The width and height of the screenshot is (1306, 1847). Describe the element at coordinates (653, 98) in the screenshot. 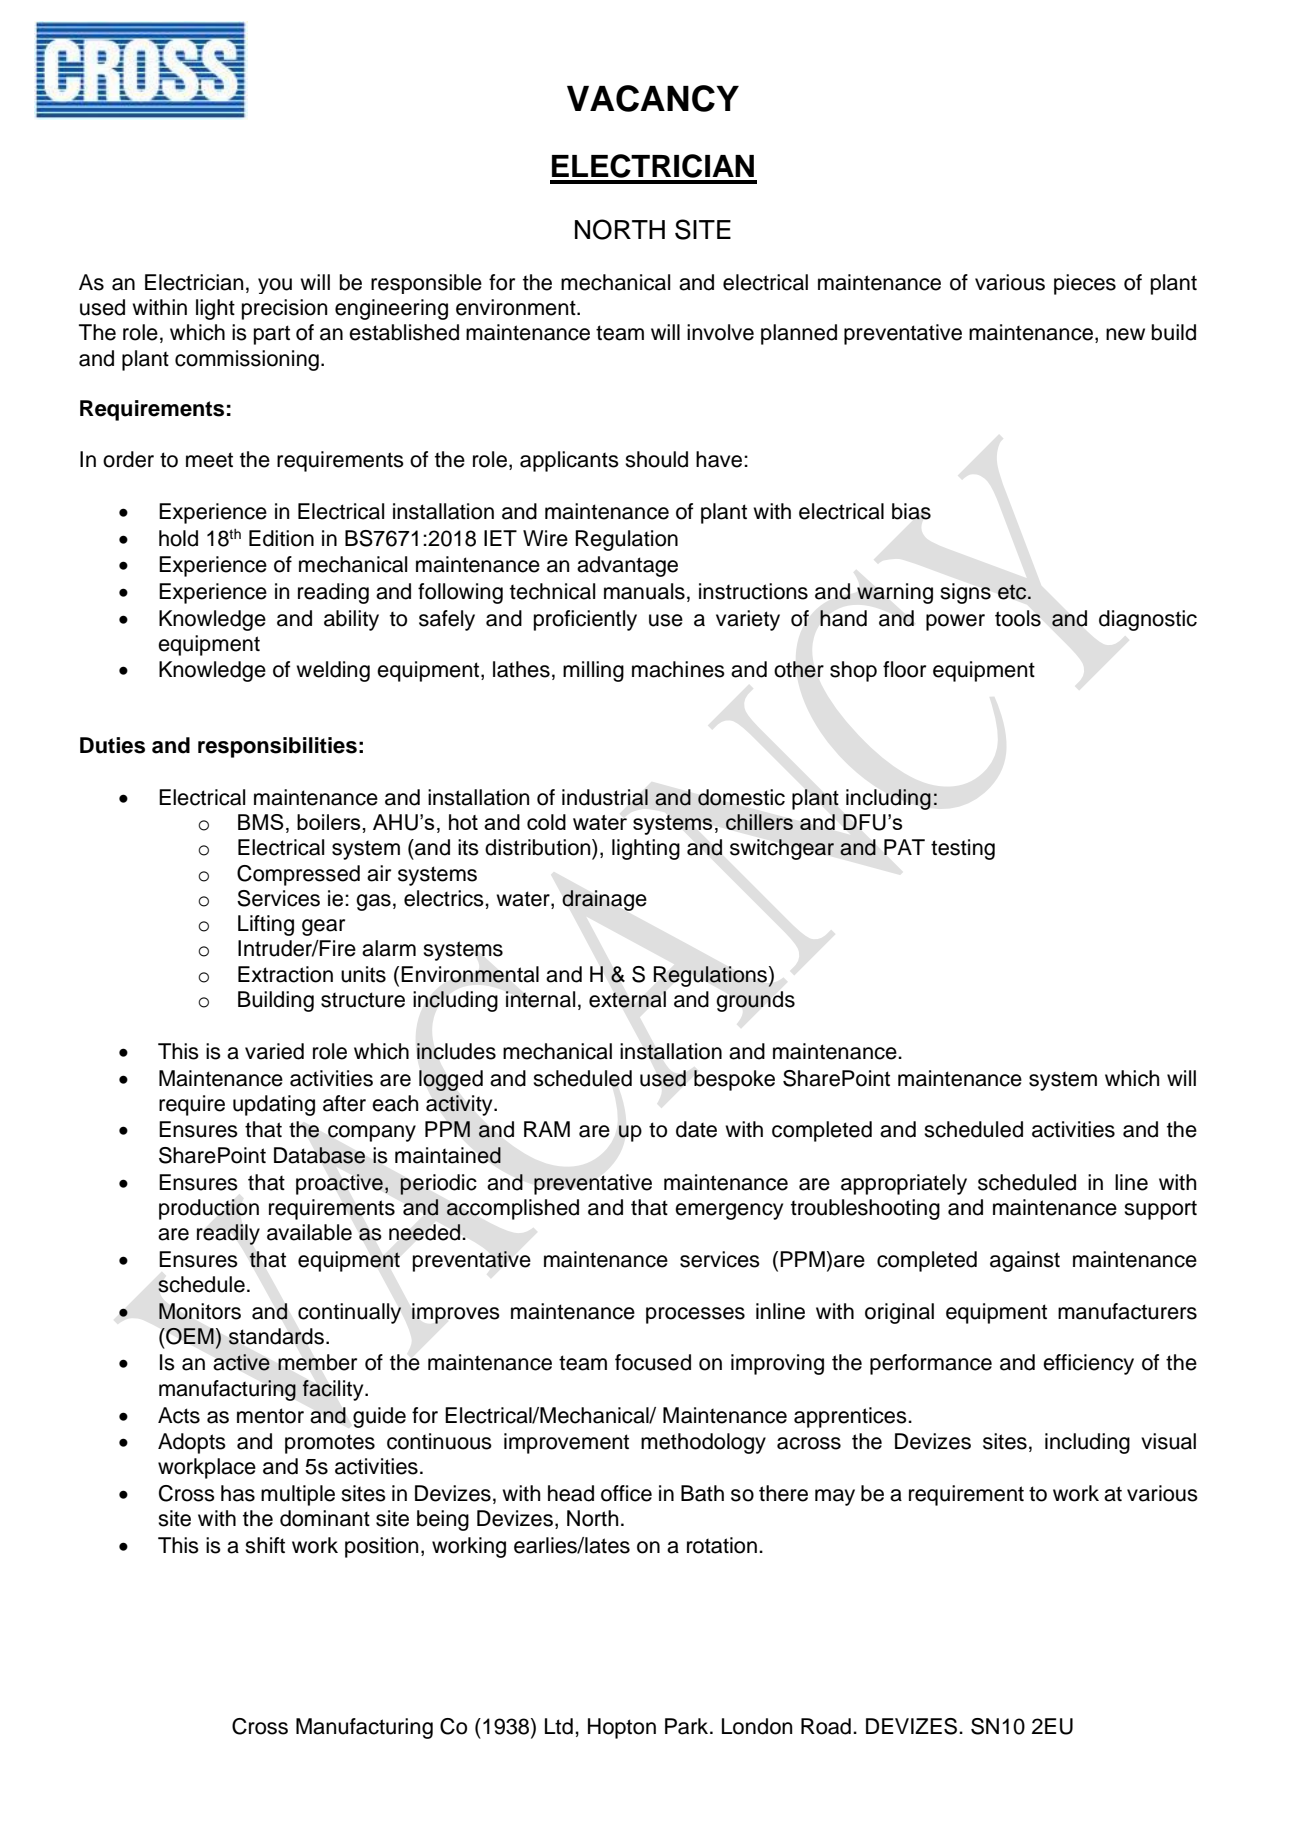

I see `VACANCY` at that location.
